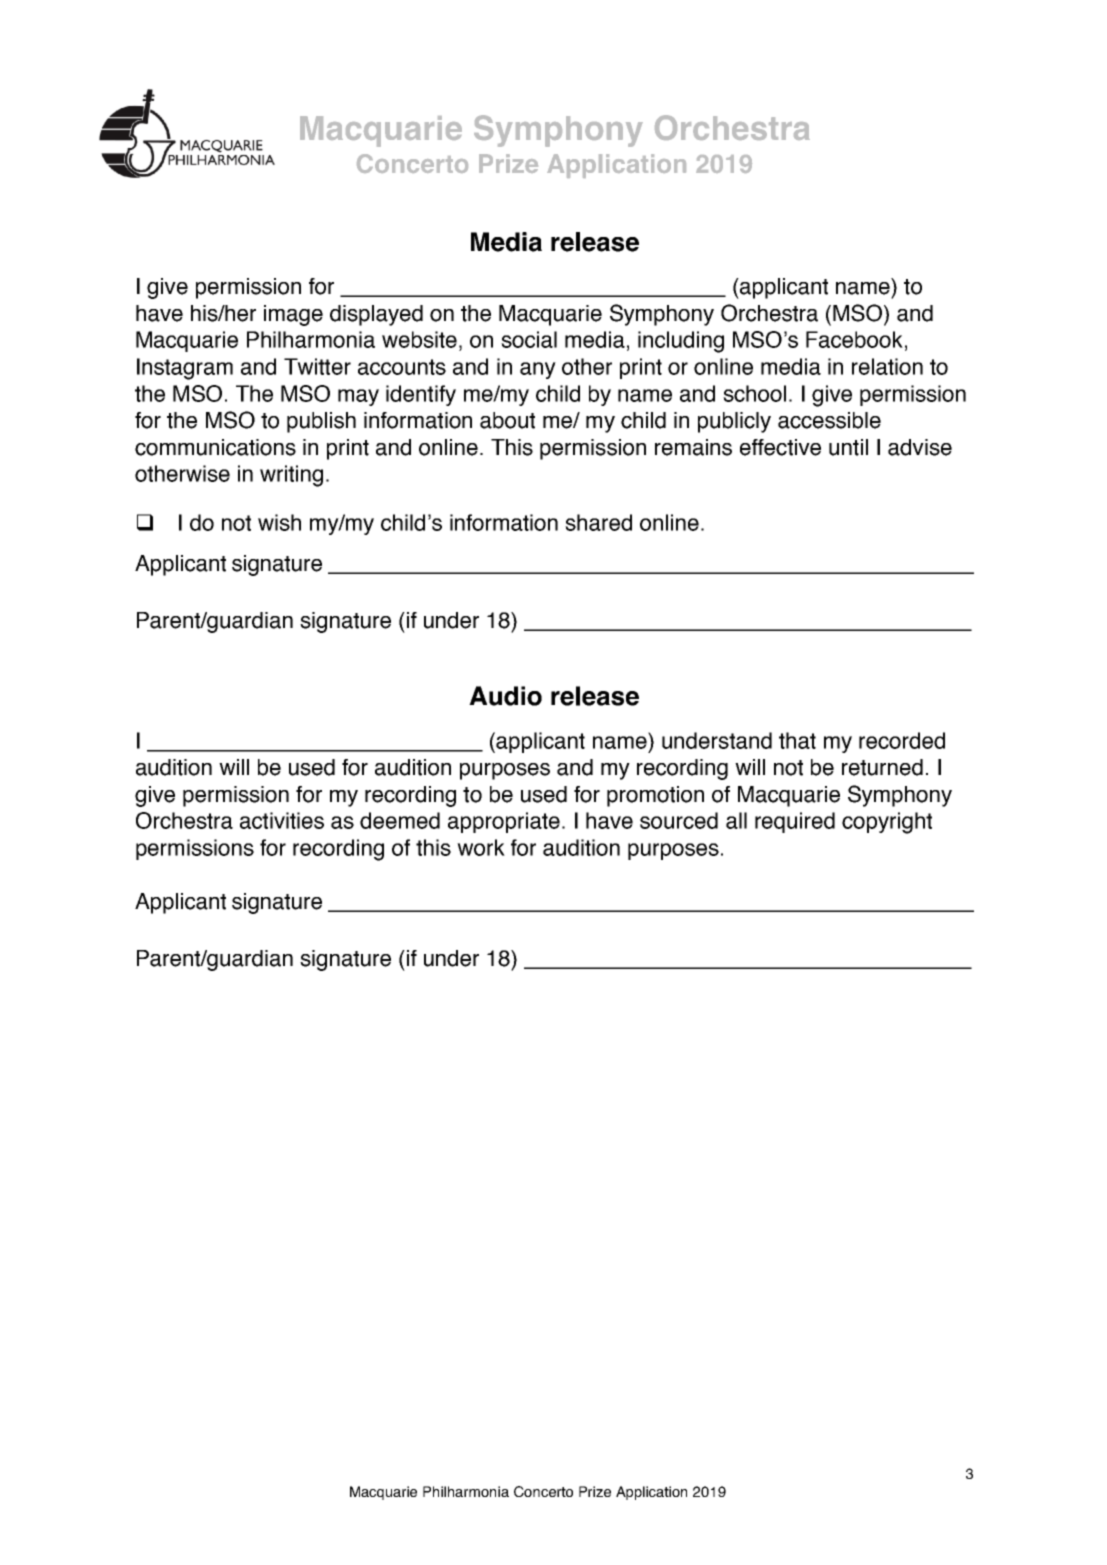 Image resolution: width=1107 pixels, height=1565 pixels. I want to click on social, so click(529, 339).
